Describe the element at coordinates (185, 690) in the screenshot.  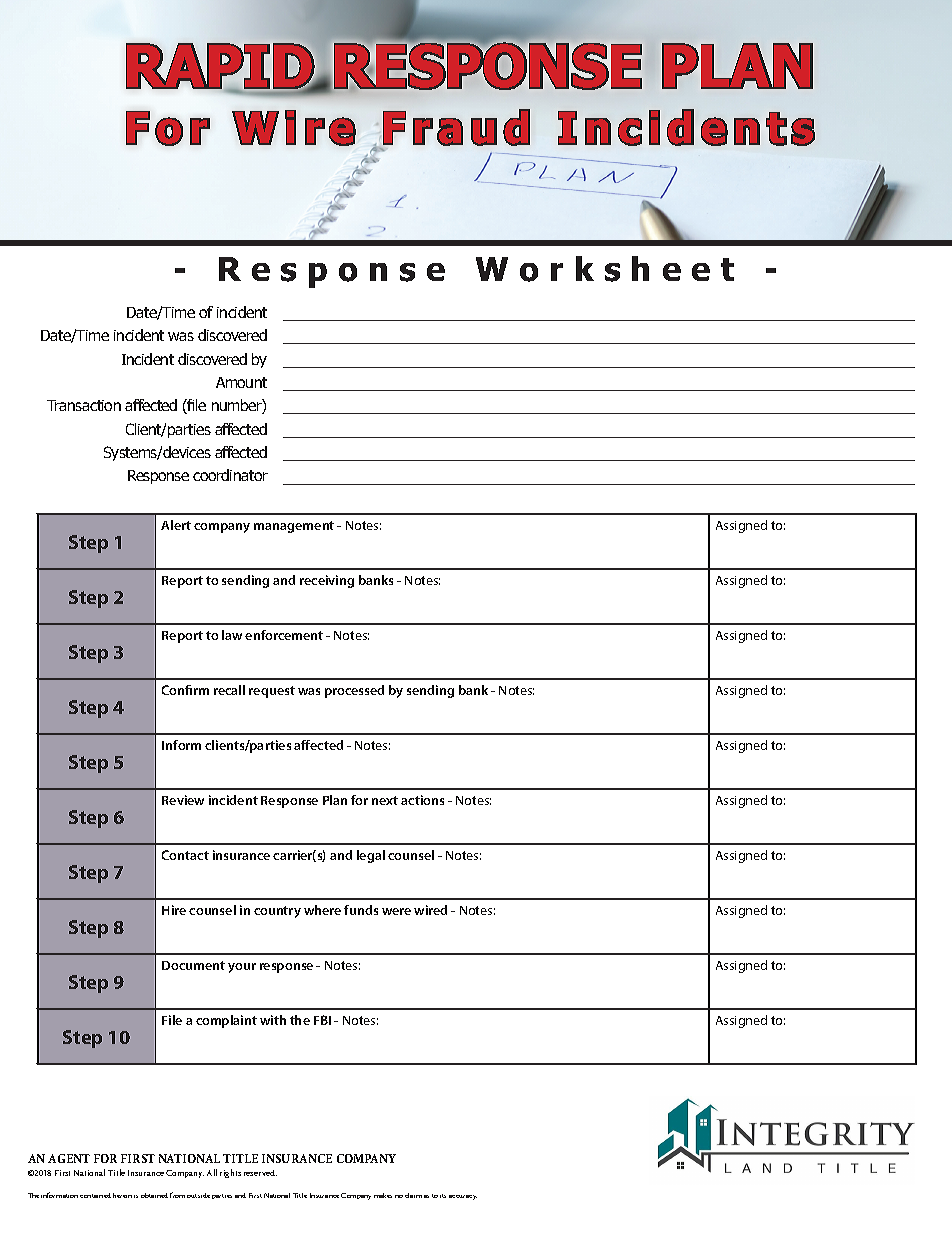
I see `Confirm` at that location.
